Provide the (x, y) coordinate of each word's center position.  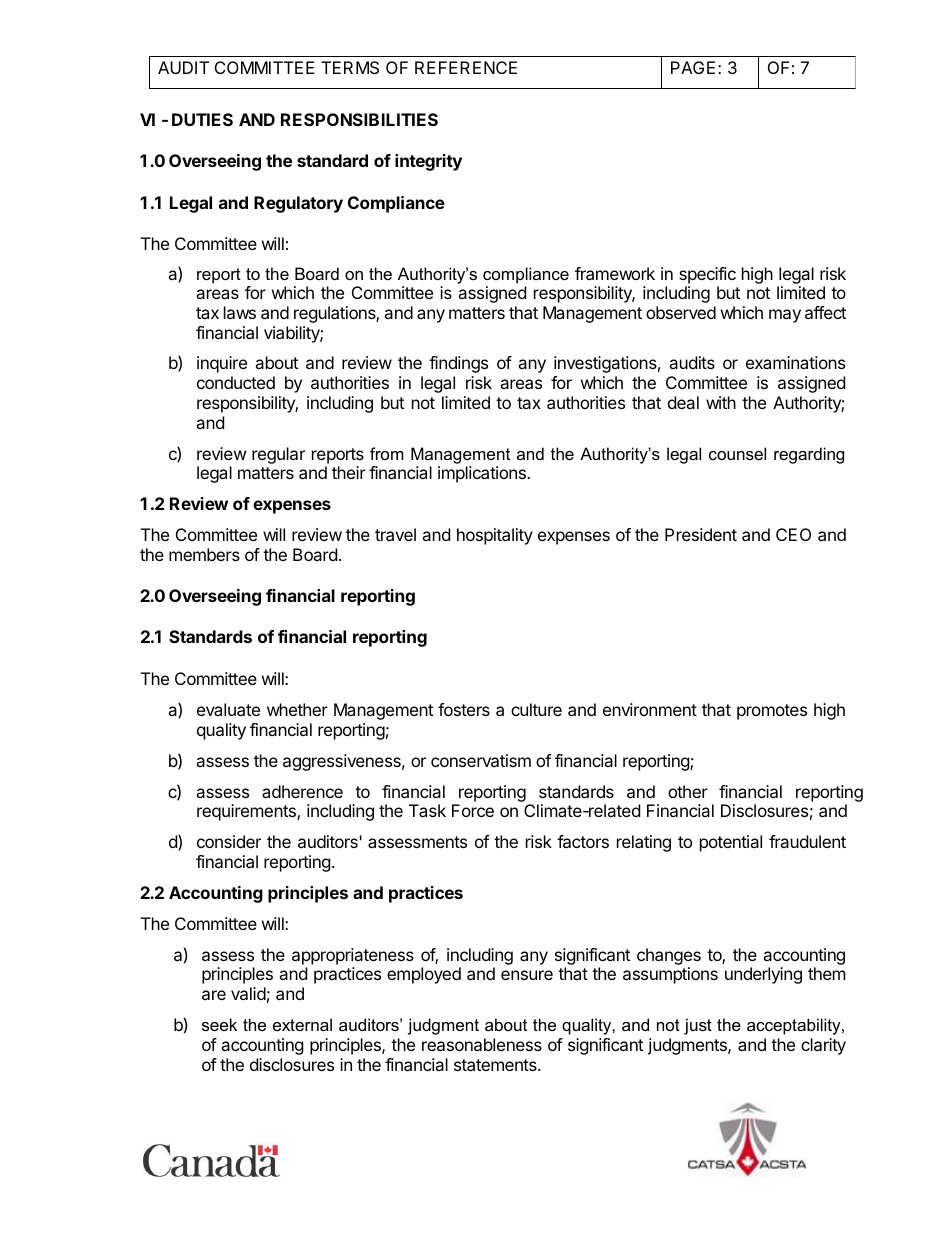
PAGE (693, 67)
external (302, 1024)
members (204, 554)
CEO (793, 534)
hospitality (495, 536)
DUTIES (202, 119)
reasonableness (482, 1044)
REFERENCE (466, 67)
